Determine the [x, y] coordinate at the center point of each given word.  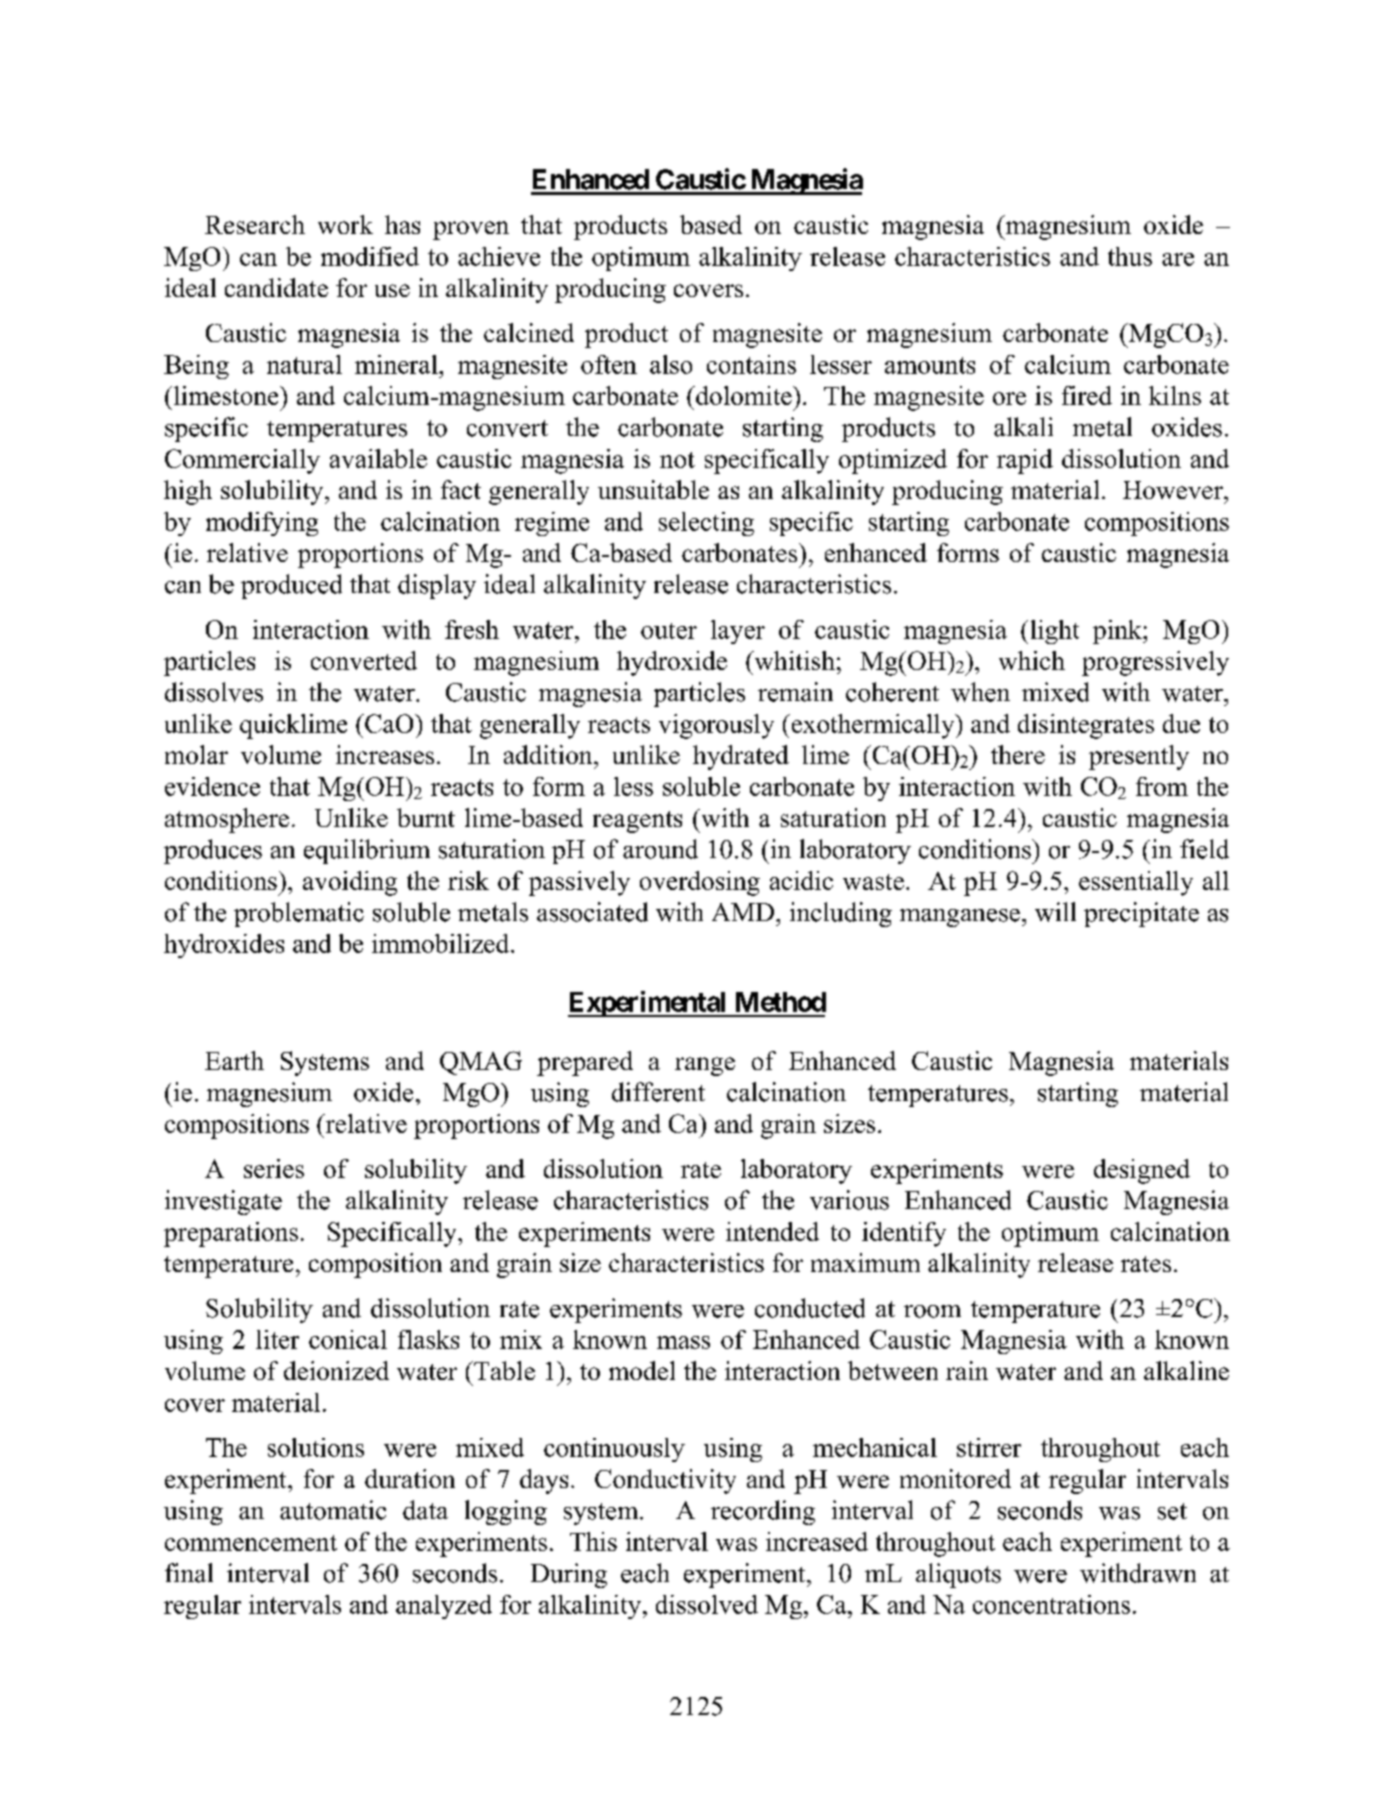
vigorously [716, 726]
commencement [251, 1543]
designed [1142, 1171]
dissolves [214, 692]
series [274, 1168]
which [1032, 660]
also [671, 364]
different [658, 1092]
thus [1130, 256]
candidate [276, 287]
